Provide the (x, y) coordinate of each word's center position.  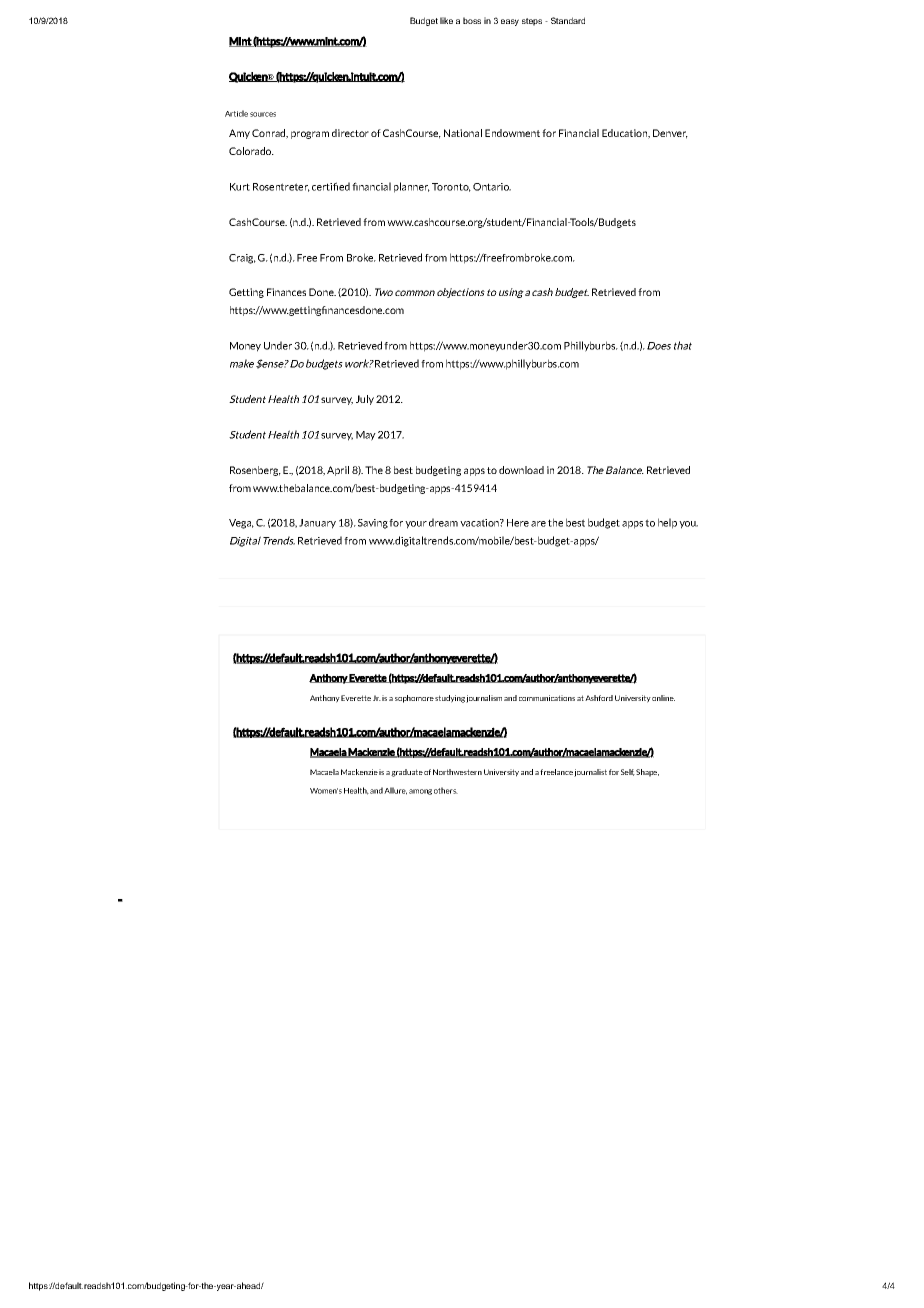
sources (263, 114)
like (446, 20)
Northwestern (457, 772)
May (366, 436)
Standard (568, 20)
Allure (395, 791)
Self (628, 772)
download (521, 470)
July (365, 400)
